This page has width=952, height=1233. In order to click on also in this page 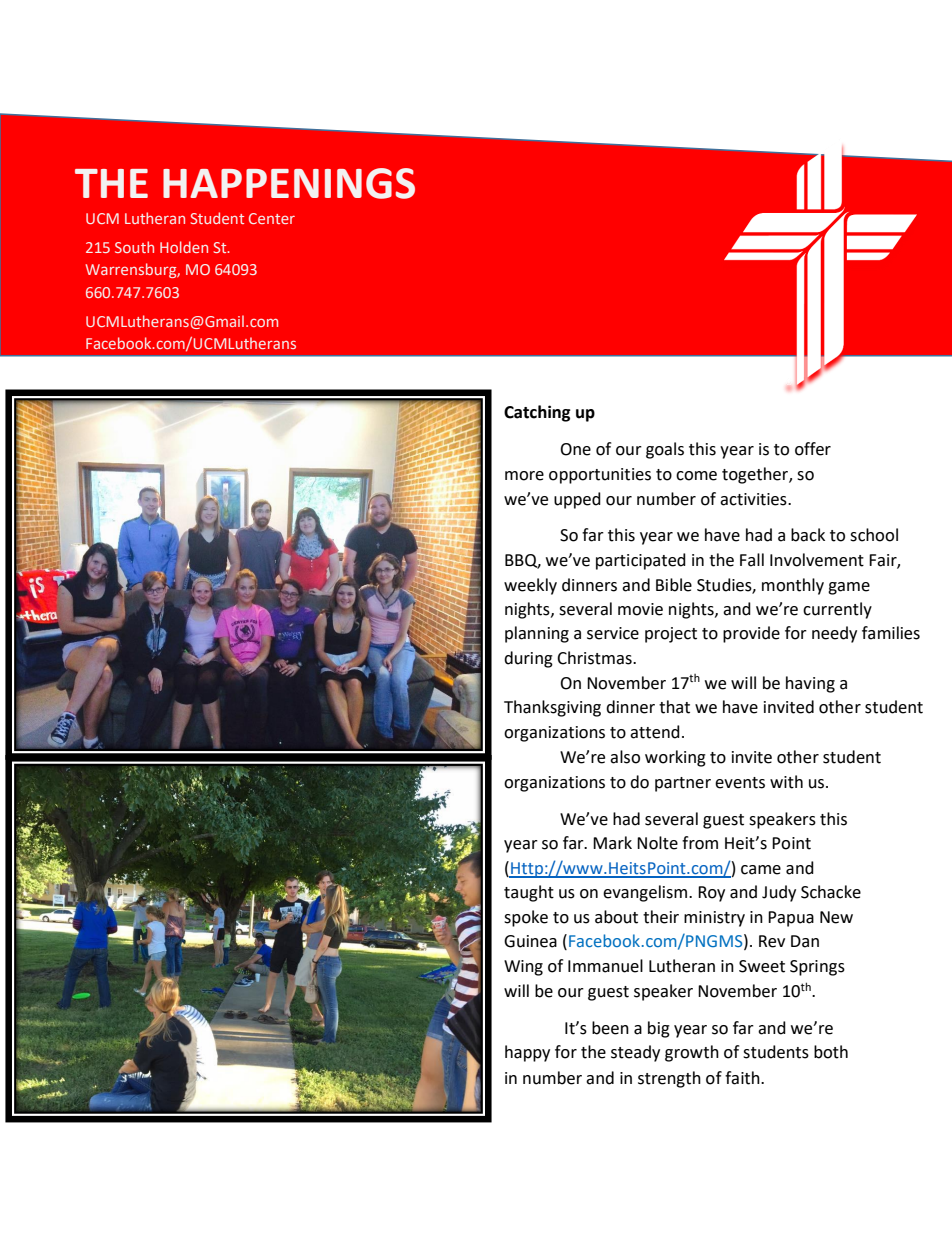, I will do `click(625, 757)`.
